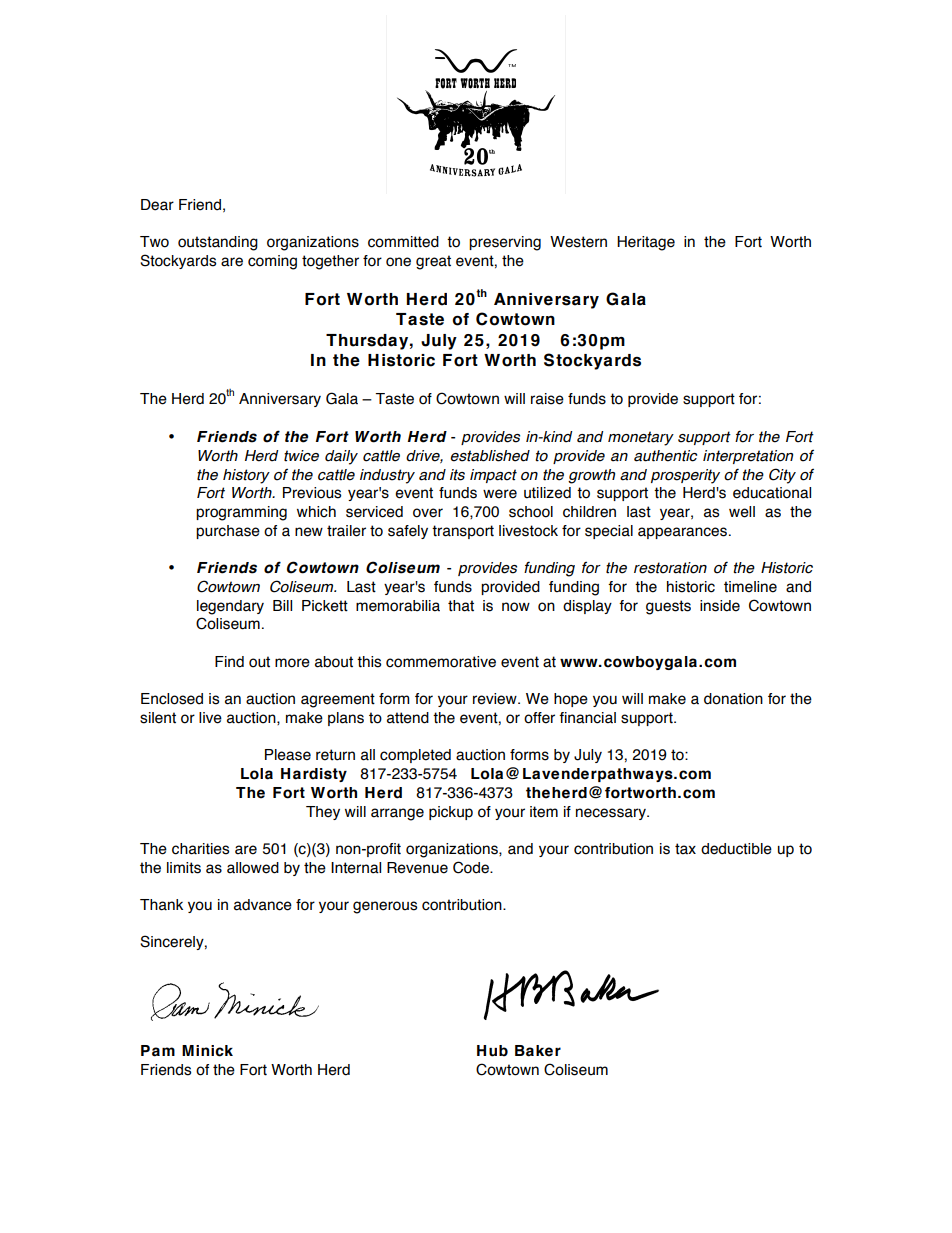  What do you see at coordinates (158, 1051) in the image?
I see `Pam` at bounding box center [158, 1051].
